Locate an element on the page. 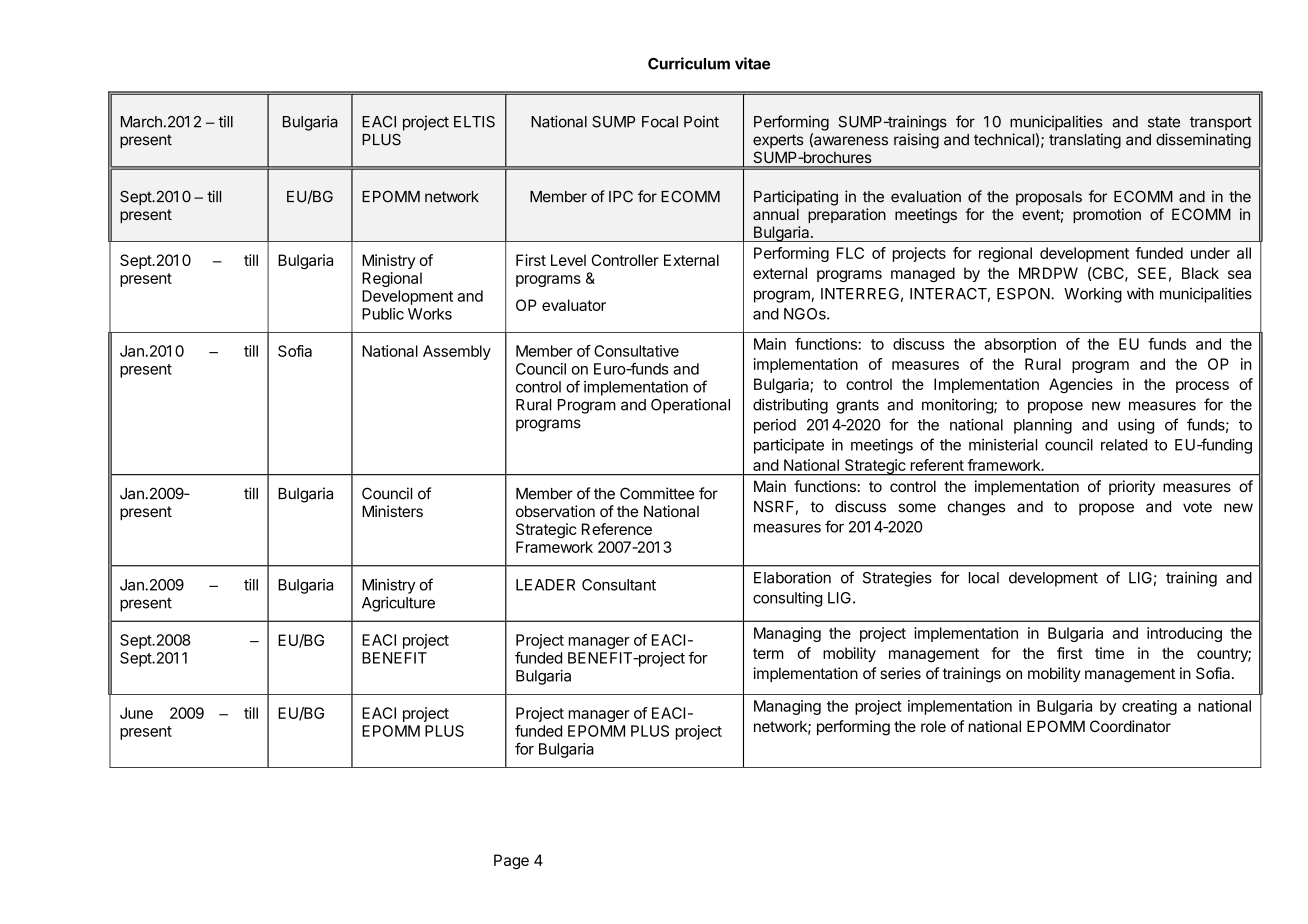 The height and width of the page is (924, 1308). Coordinator is located at coordinates (1130, 726).
